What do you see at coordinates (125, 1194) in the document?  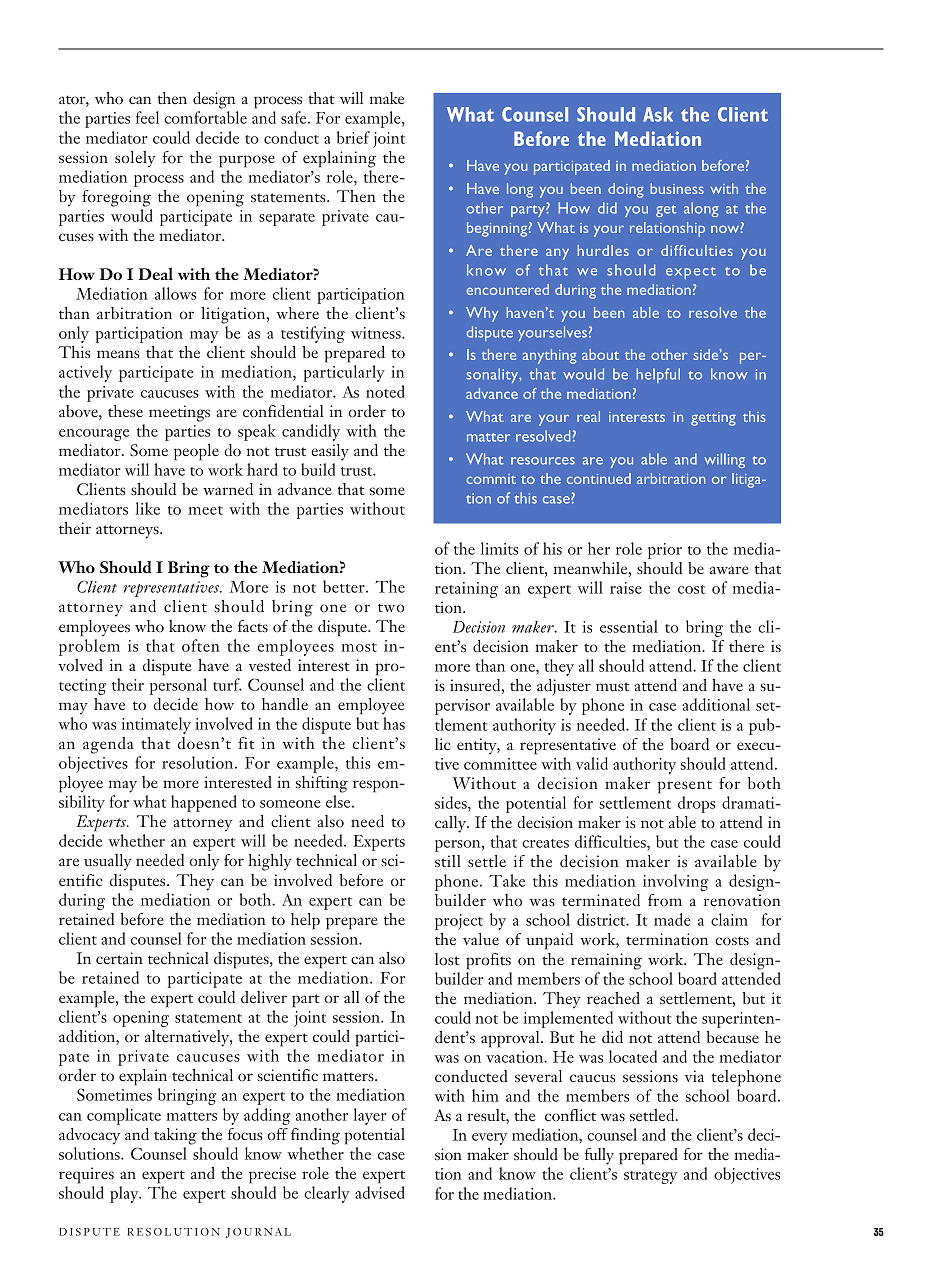 I see `play` at bounding box center [125, 1194].
